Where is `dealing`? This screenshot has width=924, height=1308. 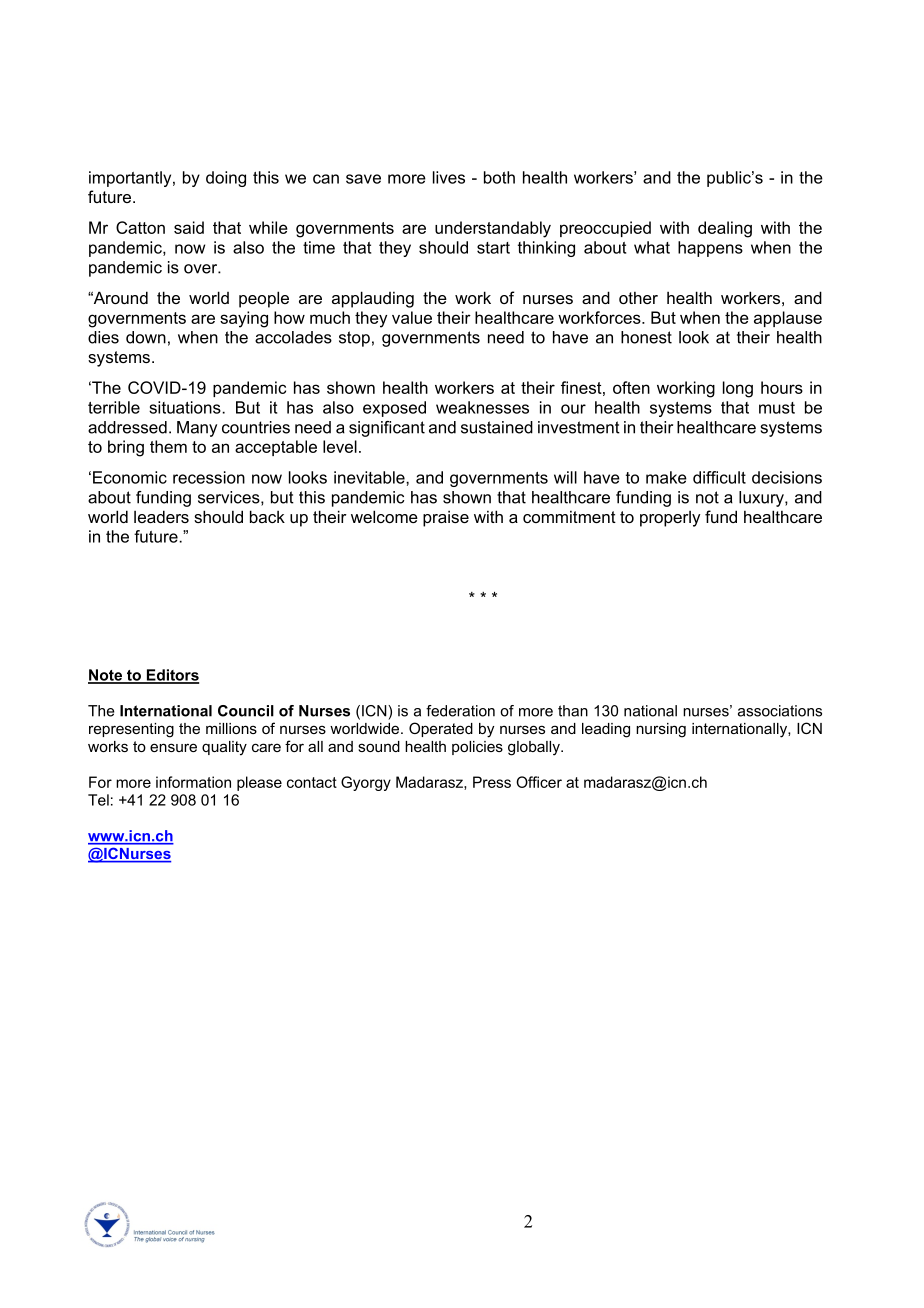 dealing is located at coordinates (725, 229).
